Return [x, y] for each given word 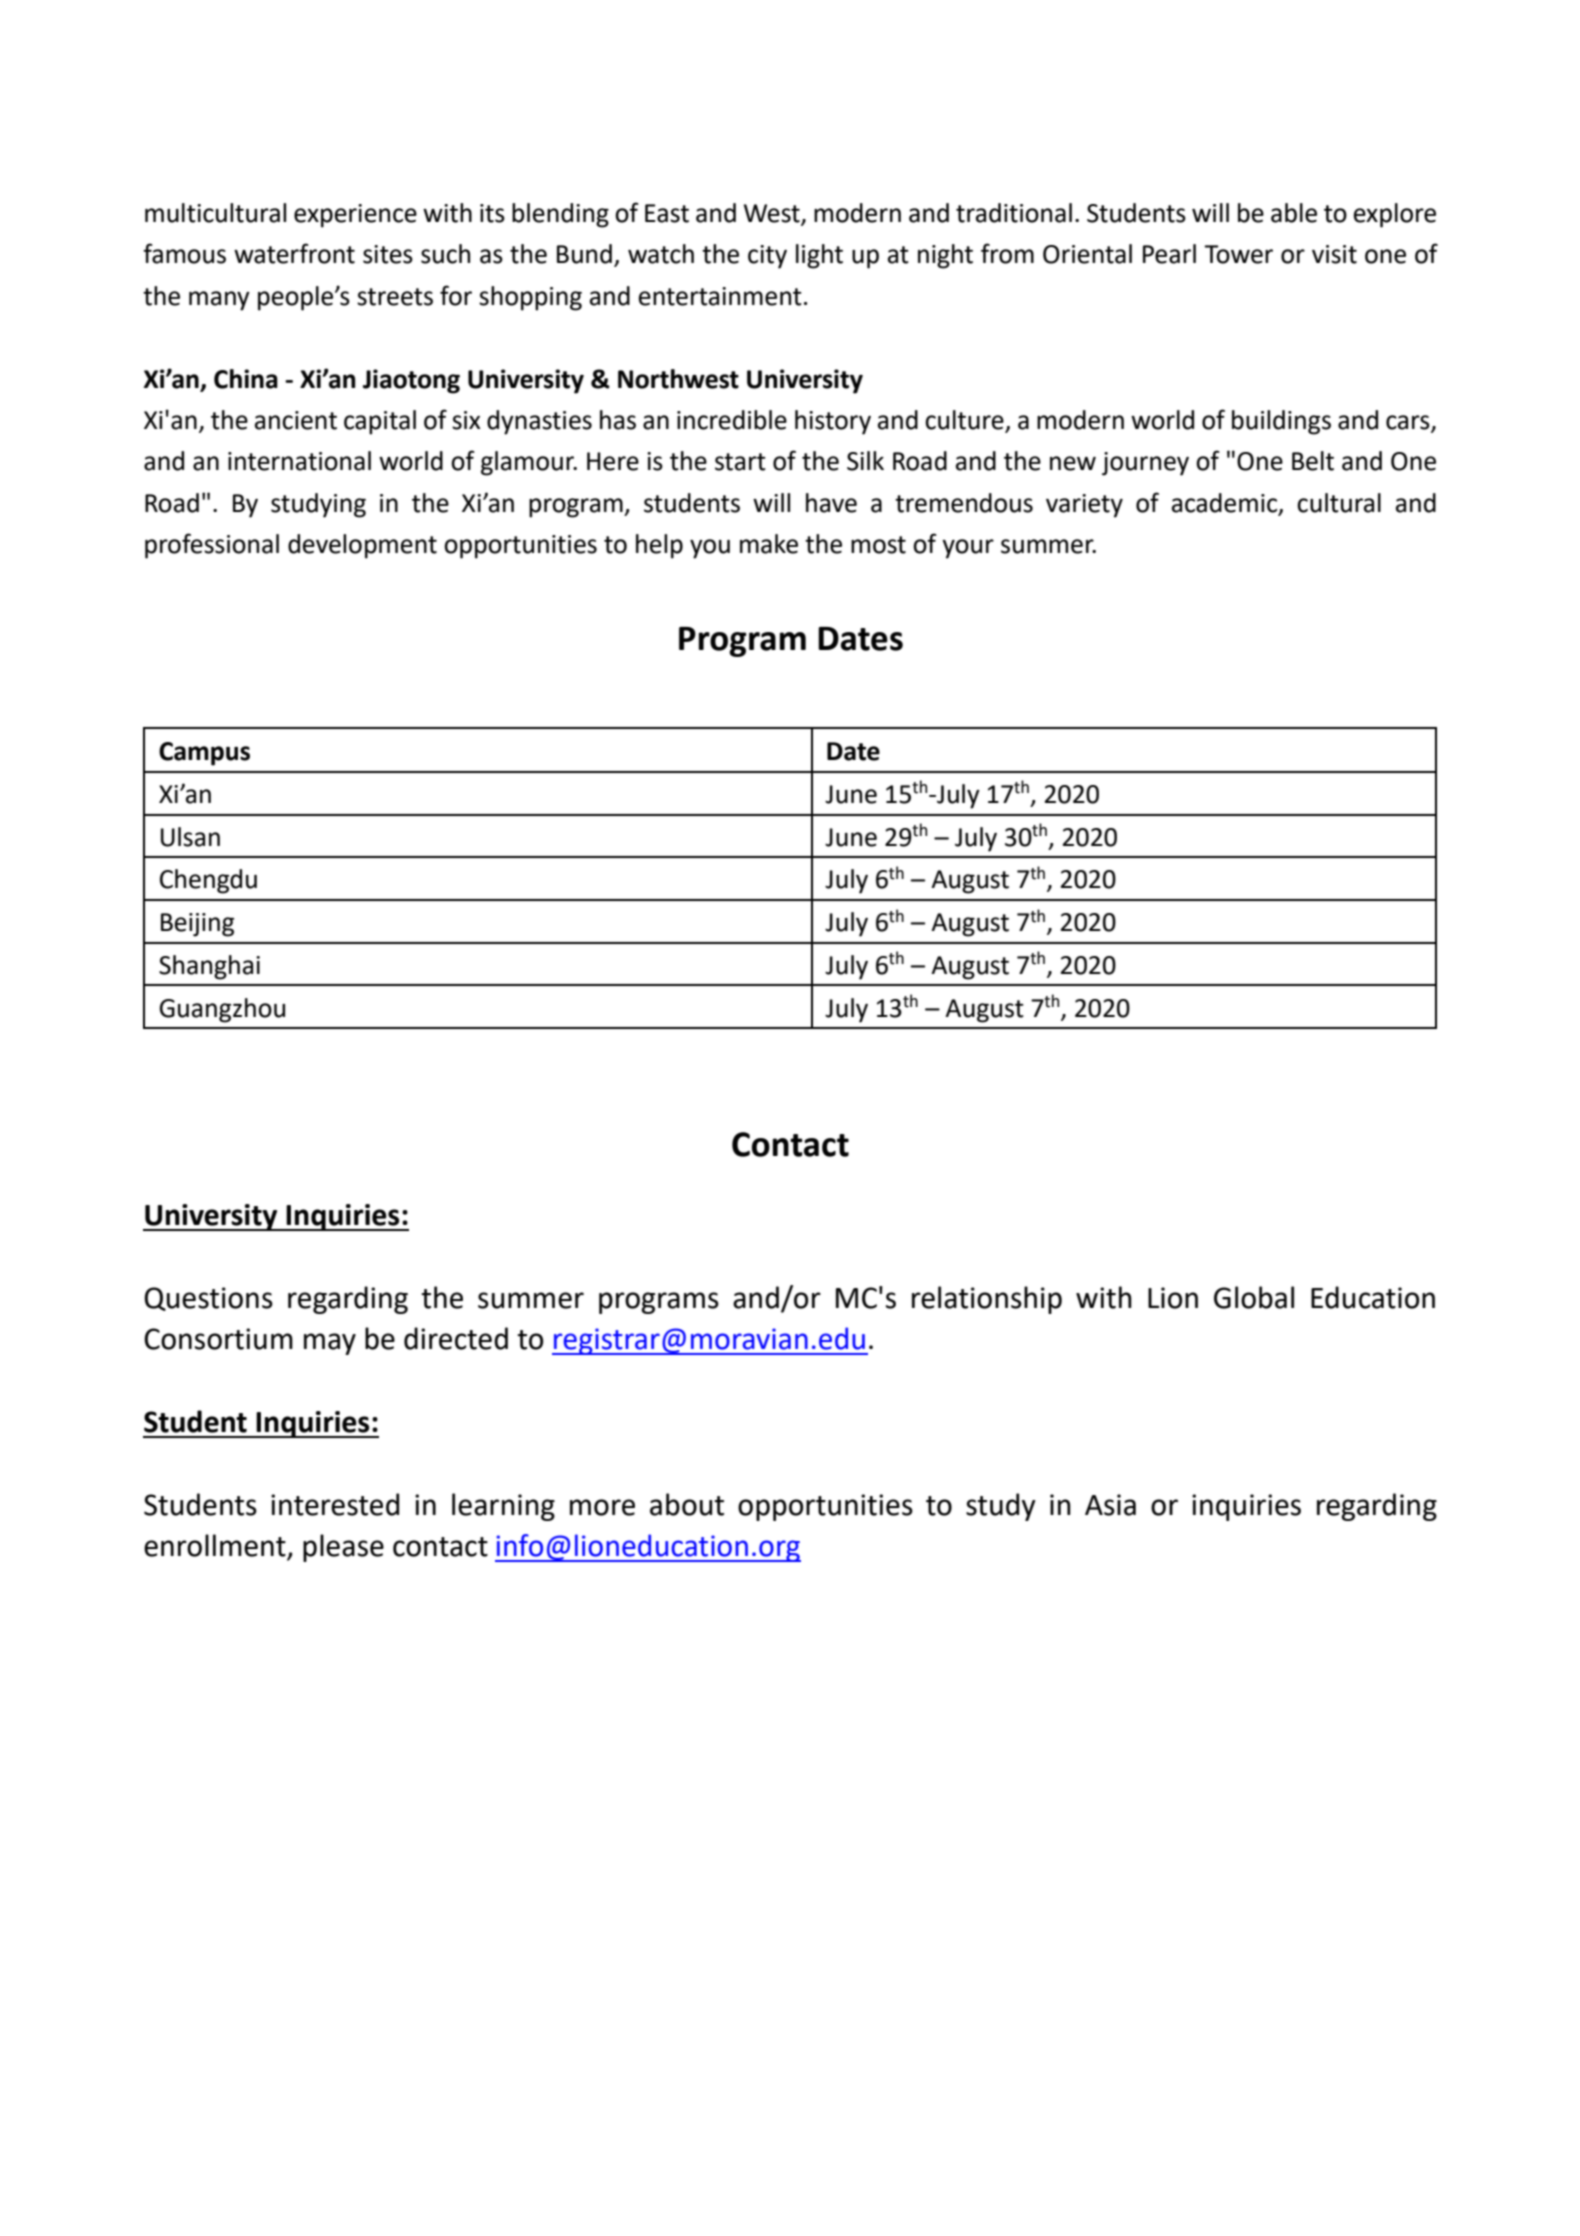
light [819, 256]
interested [335, 1504]
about [687, 1504]
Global [1254, 1297]
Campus [204, 754]
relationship [987, 1300]
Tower [1238, 254]
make [769, 544]
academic [1226, 503]
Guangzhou [222, 1010]
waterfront [294, 253]
